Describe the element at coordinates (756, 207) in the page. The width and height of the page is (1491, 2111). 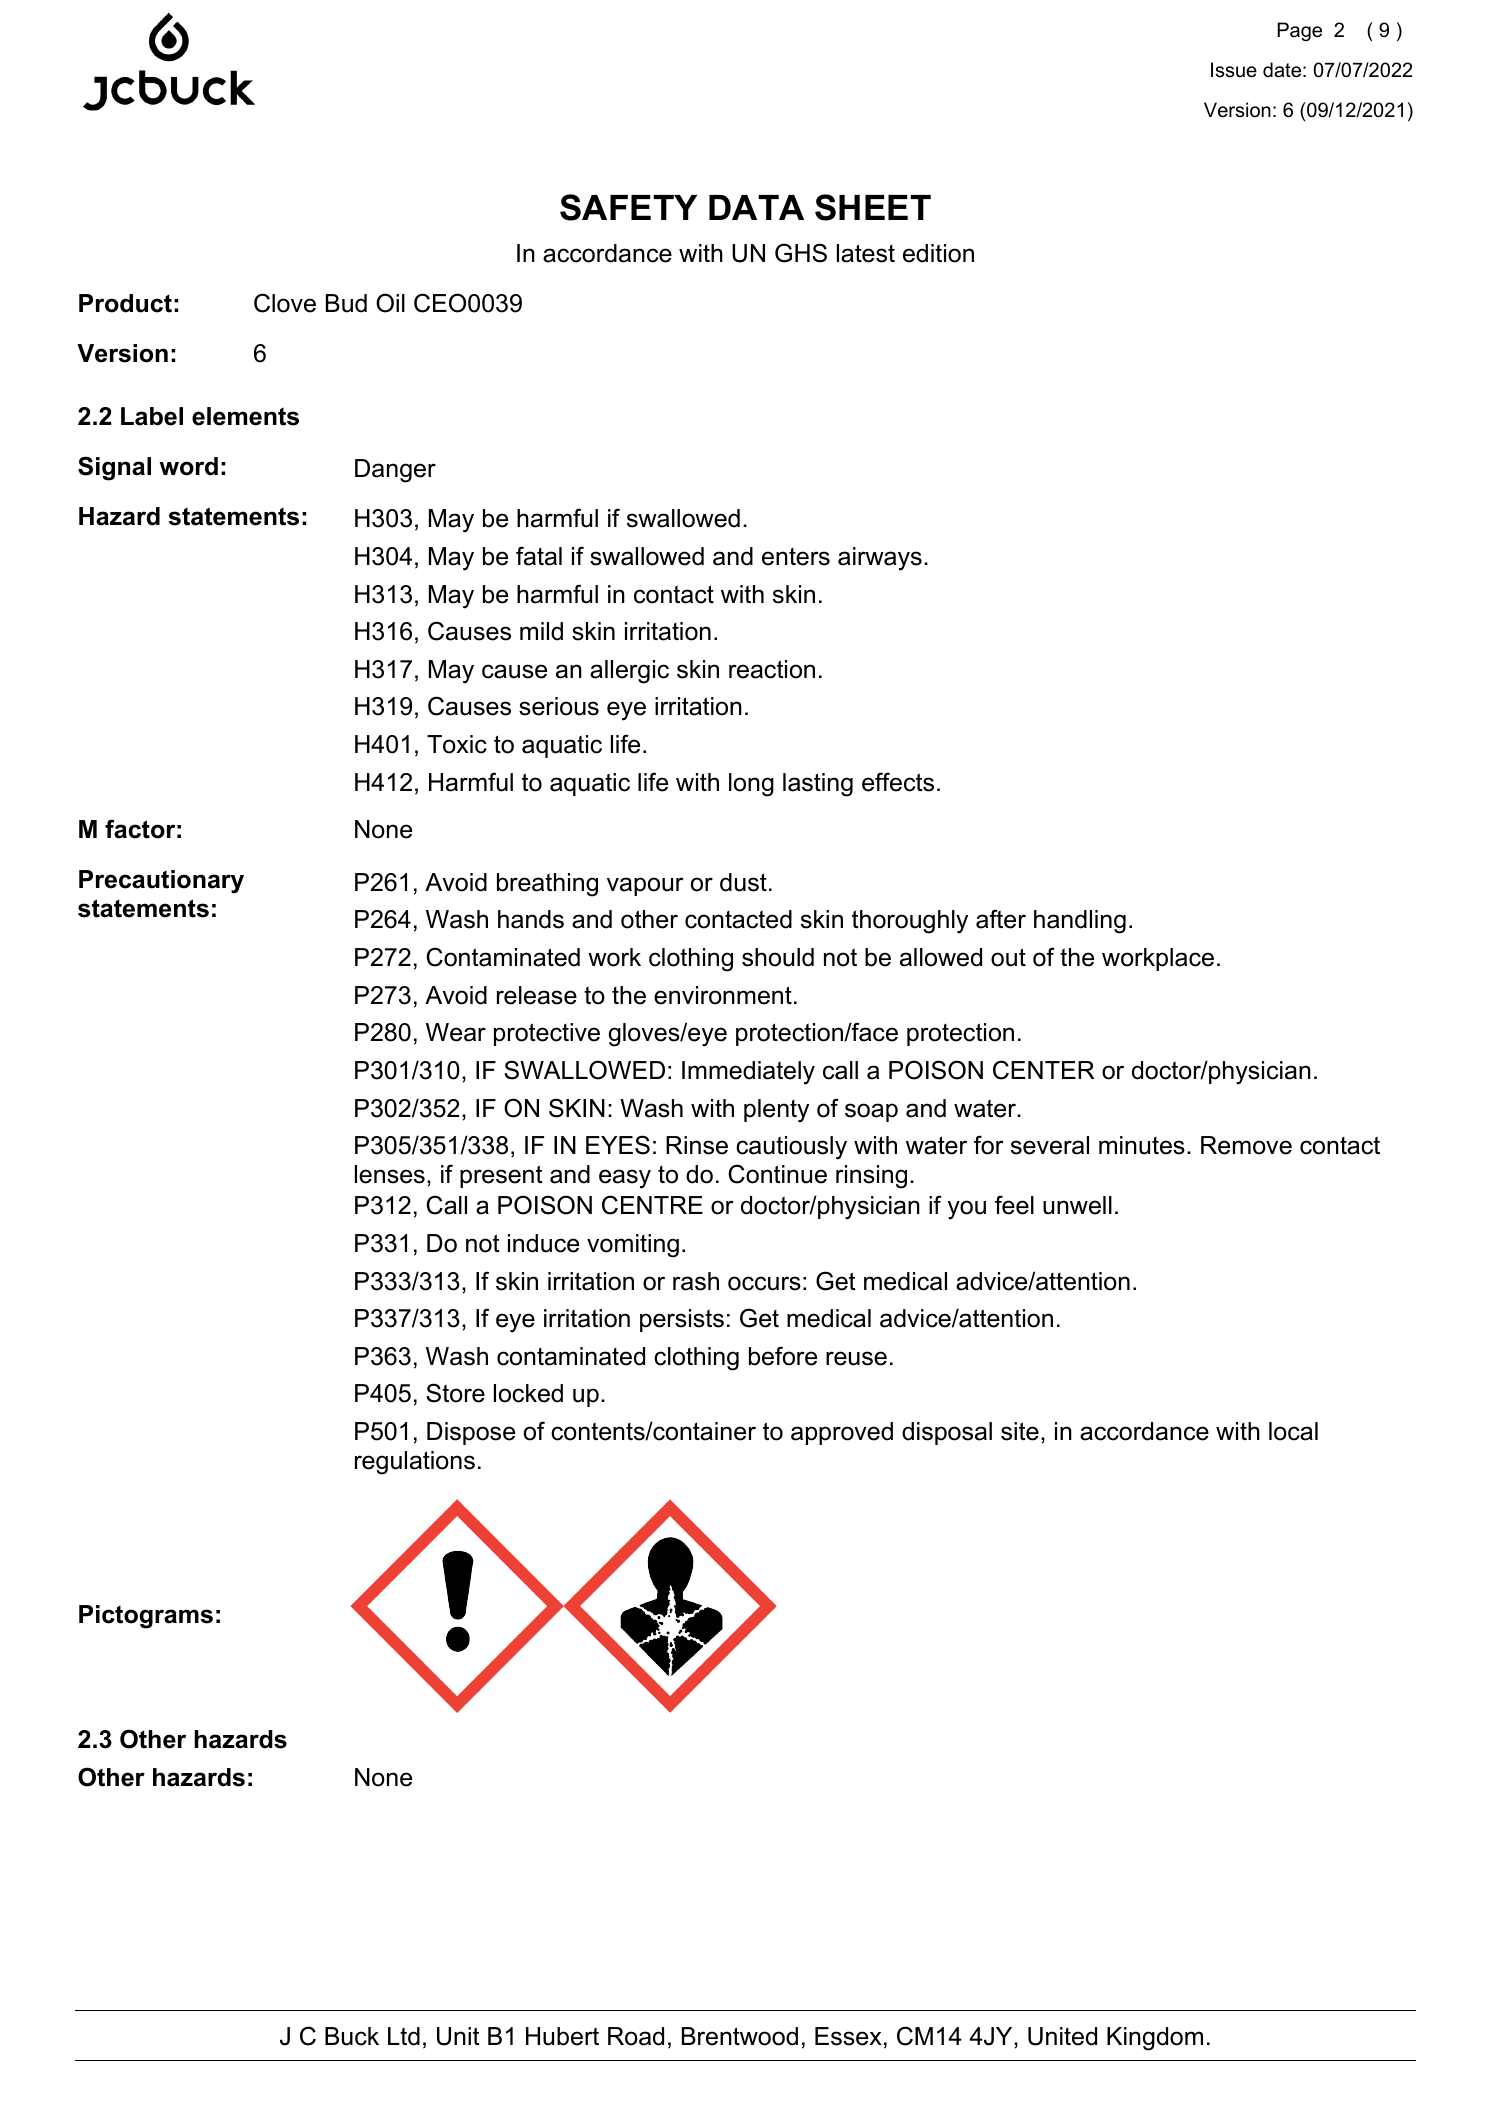
I see `DATA` at that location.
